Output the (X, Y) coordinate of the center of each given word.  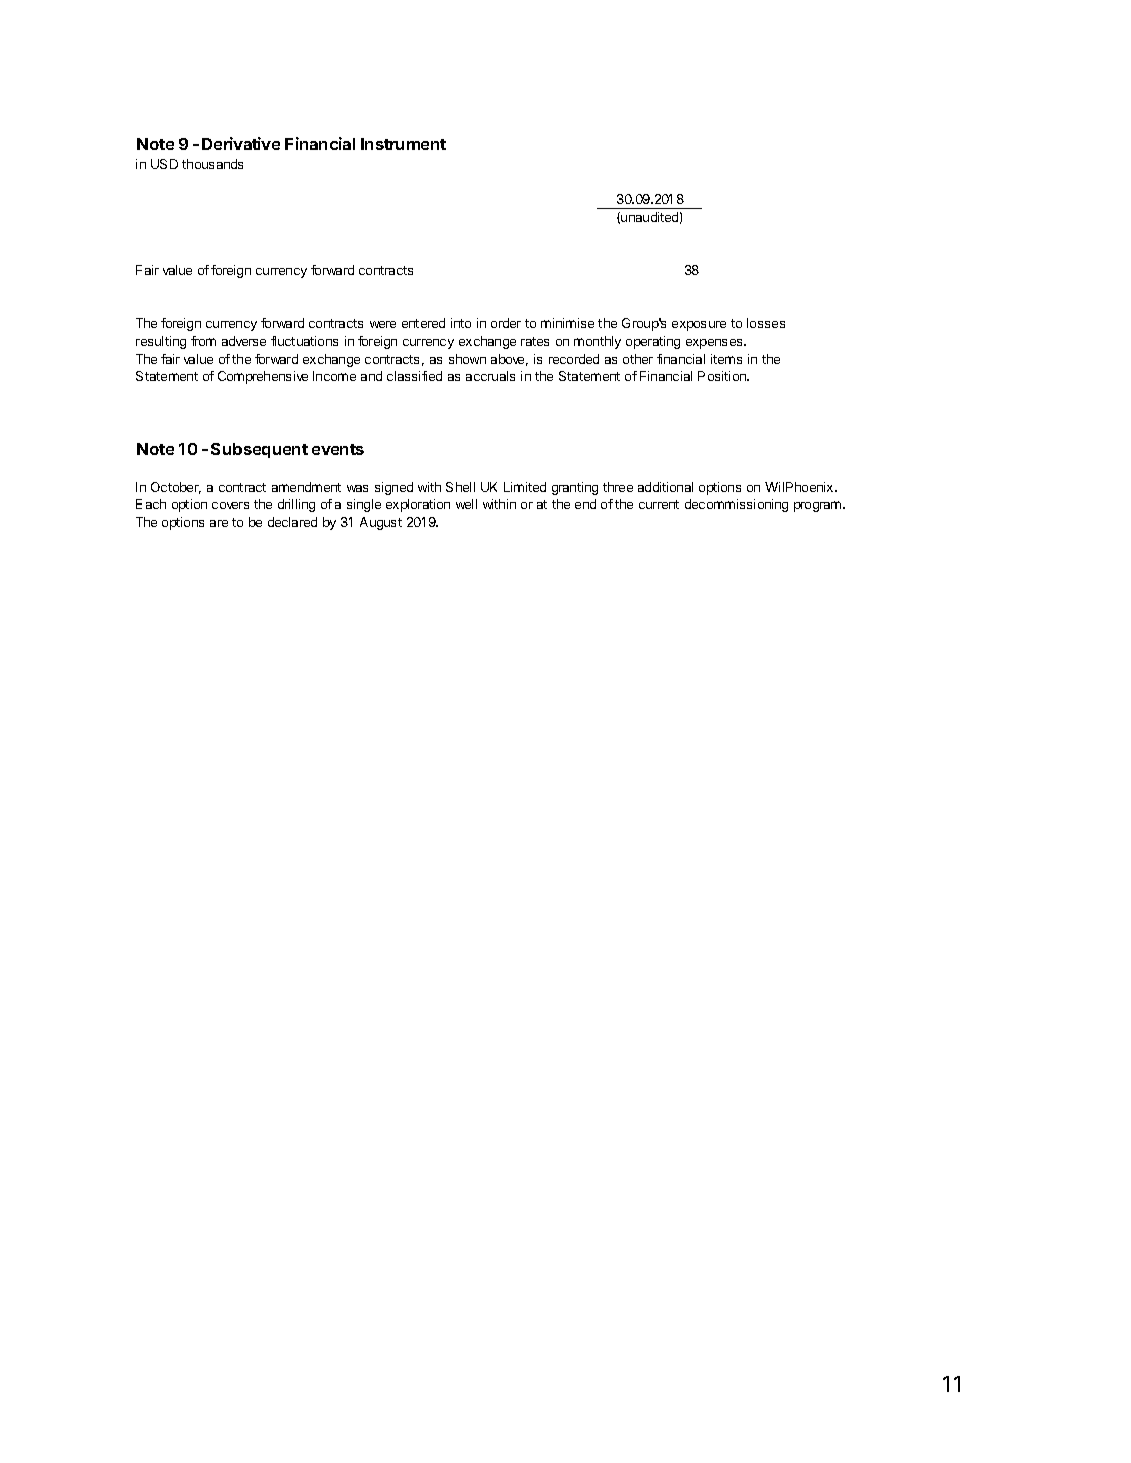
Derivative (241, 143)
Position (723, 376)
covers (230, 505)
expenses (715, 344)
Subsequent (259, 450)
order (506, 323)
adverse (244, 341)
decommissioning (736, 505)
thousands (212, 164)
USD (164, 164)
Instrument (403, 144)
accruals (490, 376)
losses (766, 323)
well (466, 504)
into (461, 323)
